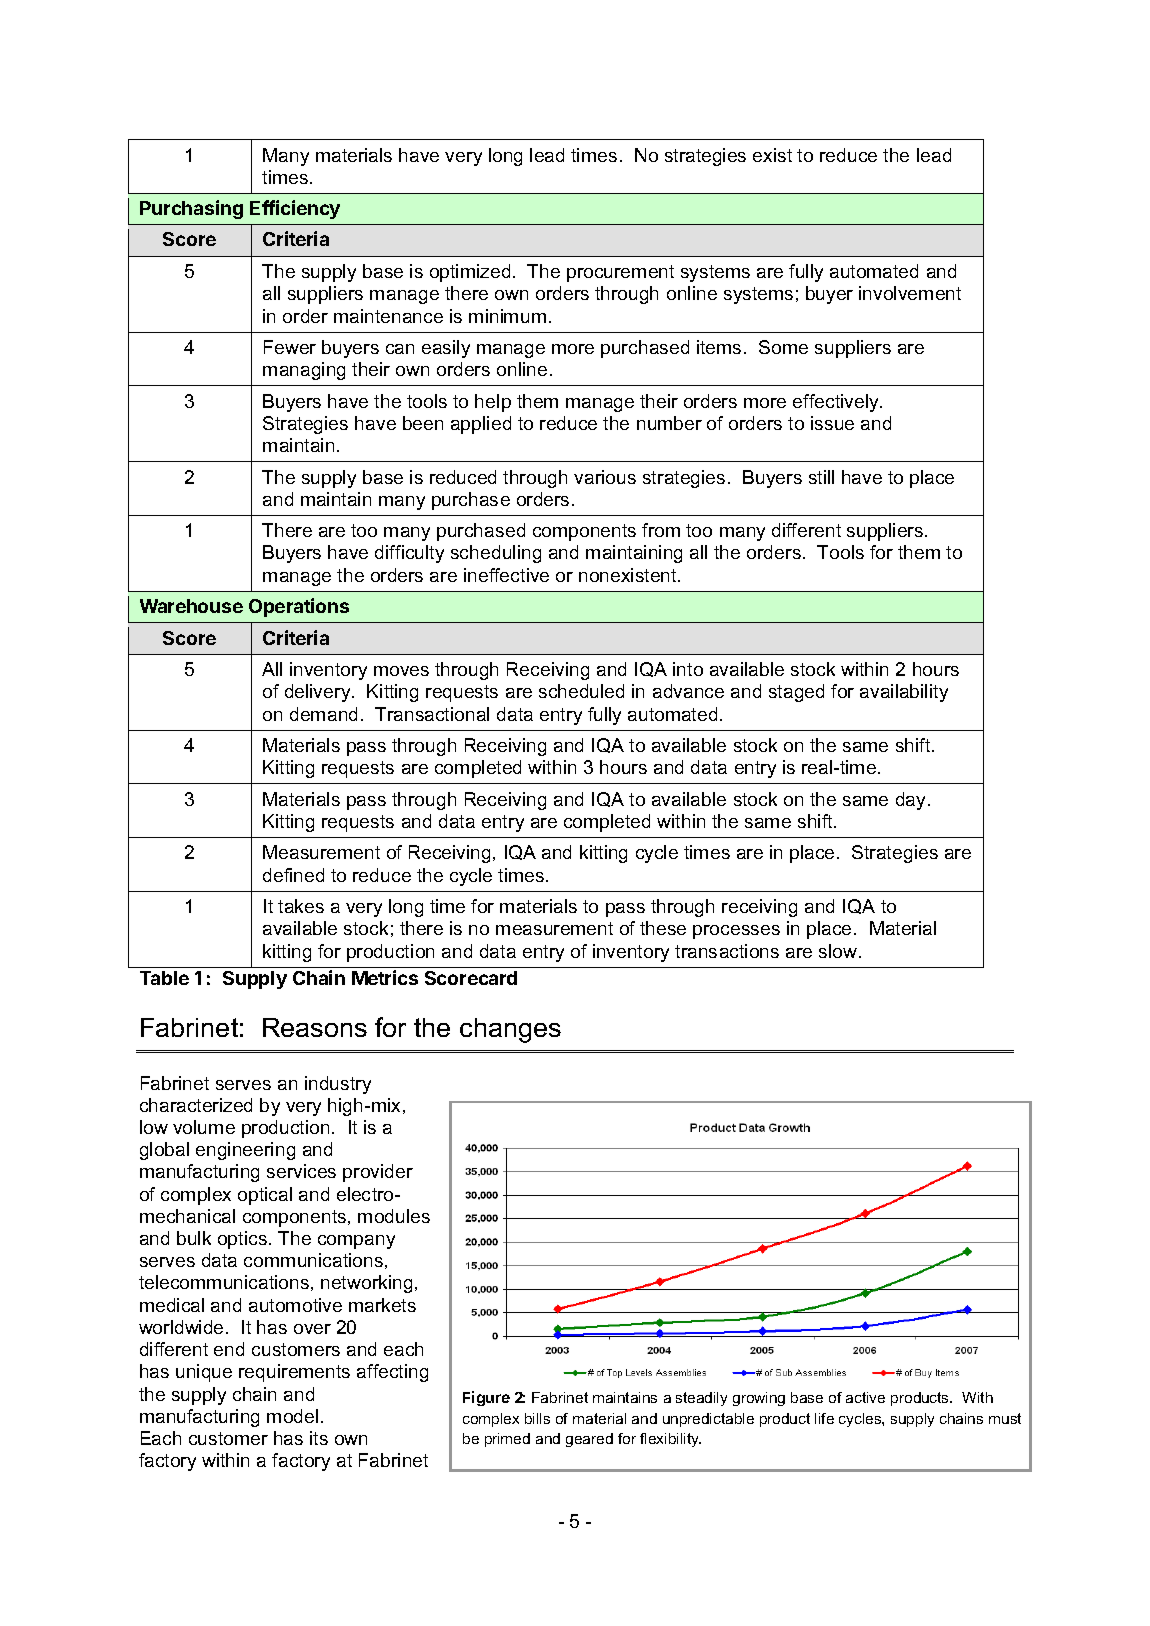  What do you see at coordinates (292, 1416) in the screenshot?
I see `model` at bounding box center [292, 1416].
